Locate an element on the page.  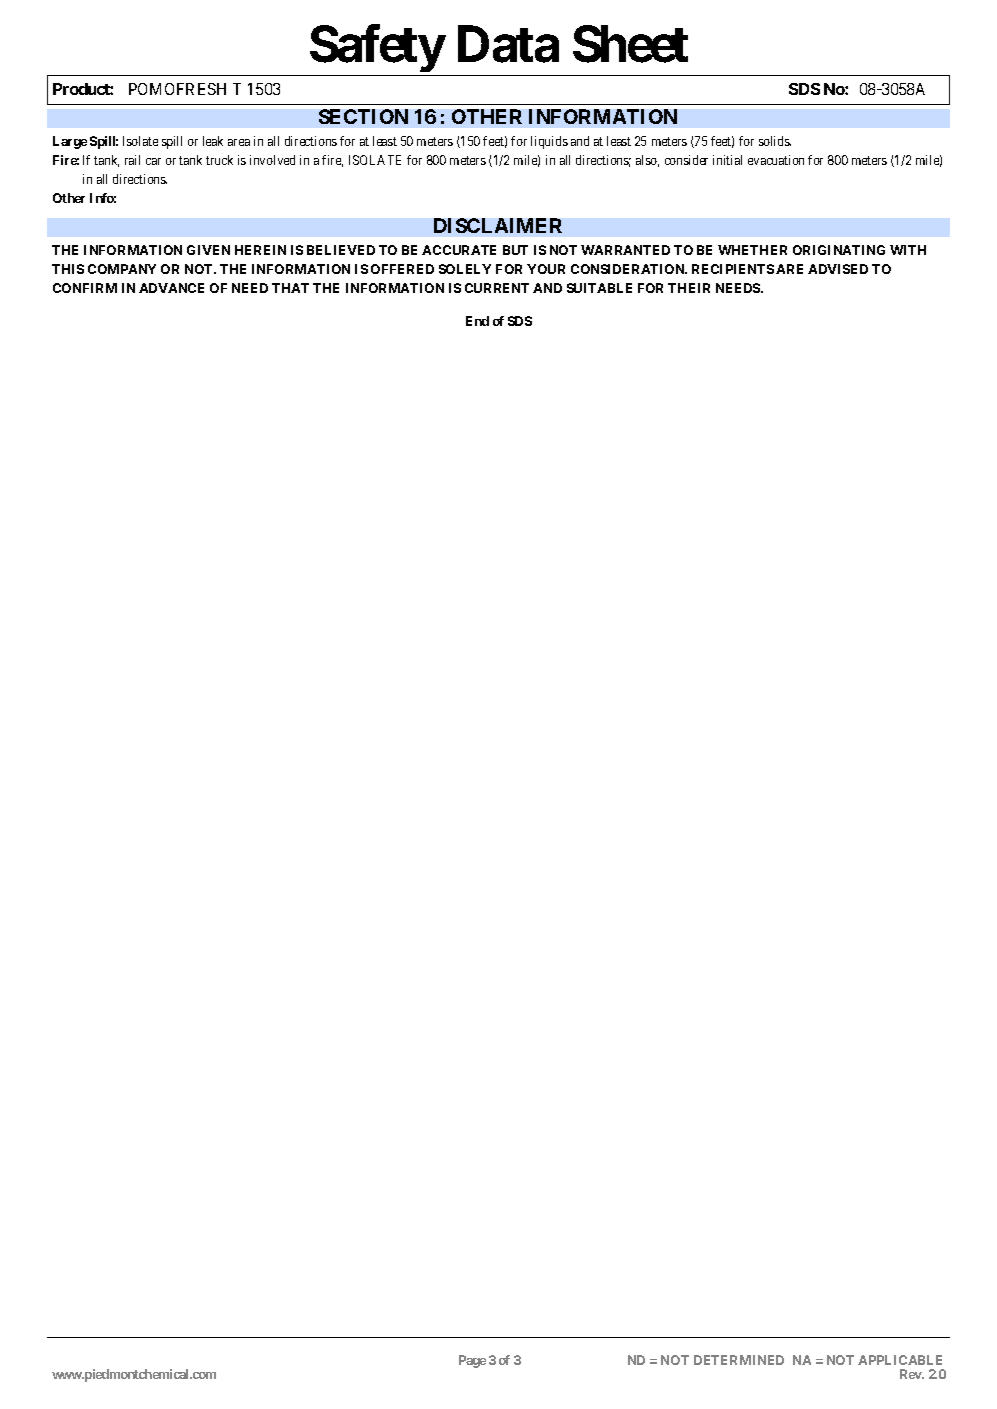
THAT is located at coordinates (290, 288).
